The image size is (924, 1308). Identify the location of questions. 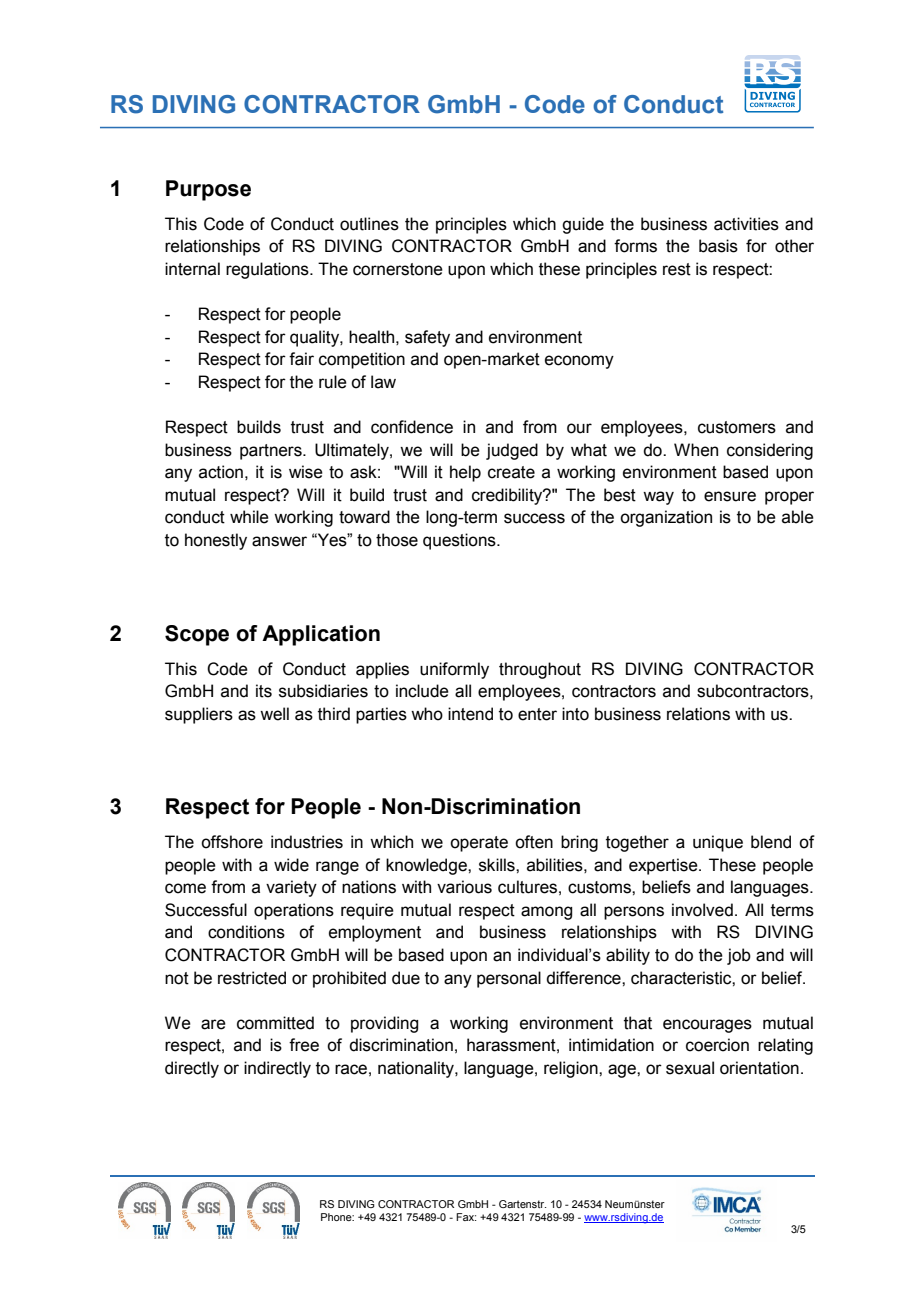
(460, 541).
